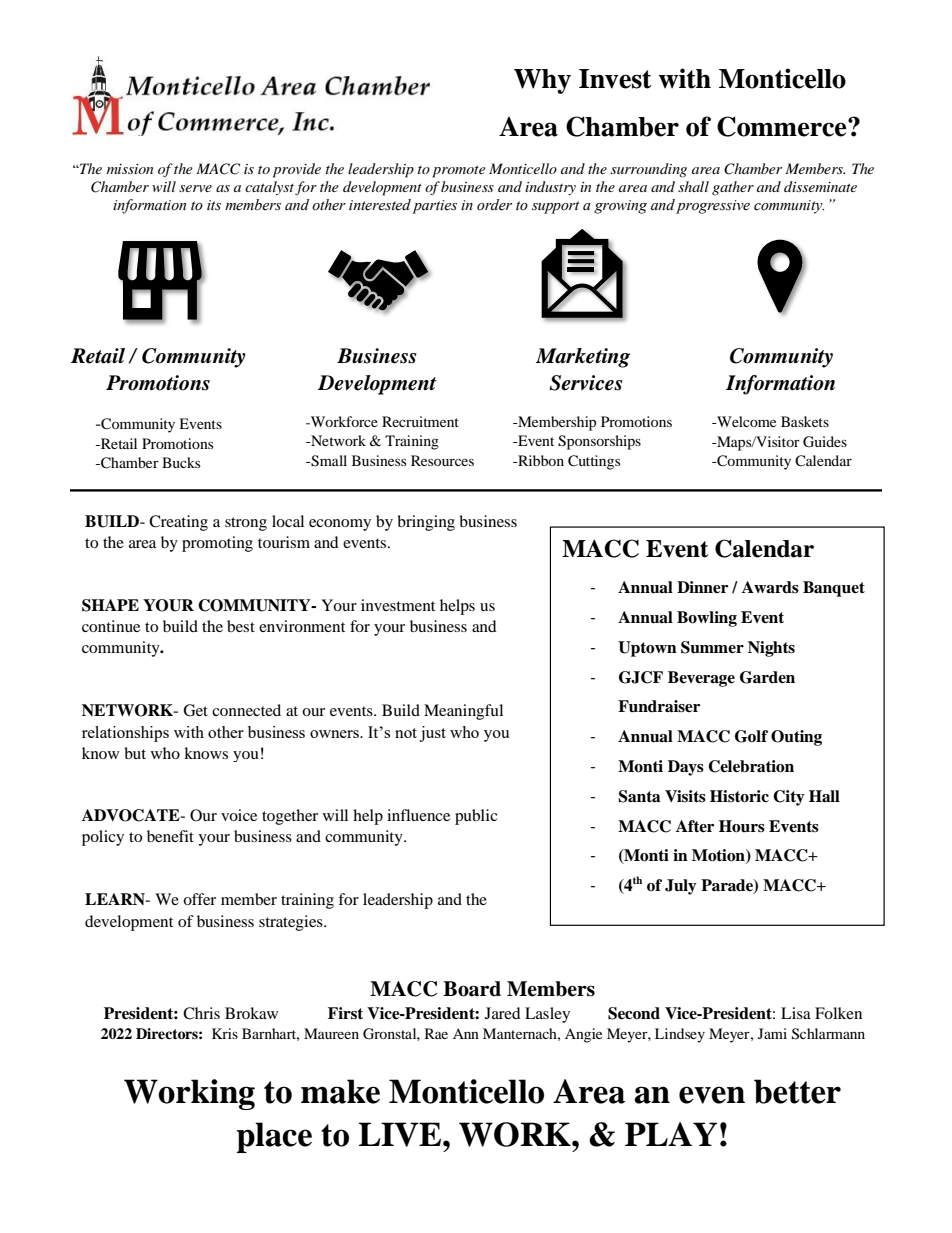 The height and width of the screenshot is (1233, 952). Describe the element at coordinates (130, 169) in the screenshot. I see `mission` at that location.
